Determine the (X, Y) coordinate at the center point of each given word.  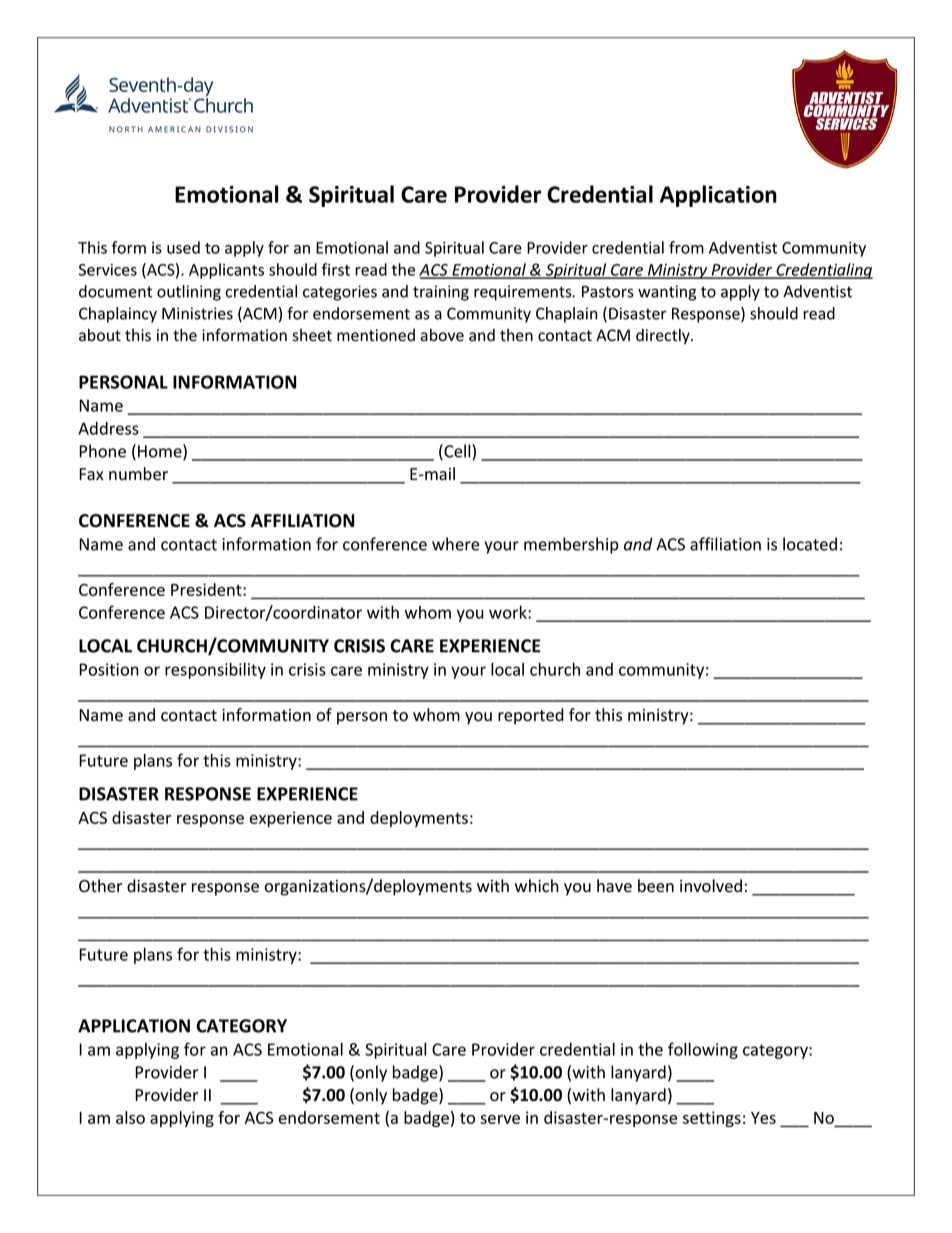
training (441, 293)
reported (531, 716)
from (686, 247)
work (509, 612)
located (810, 544)
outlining (189, 293)
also (130, 1117)
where (455, 544)
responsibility (215, 670)
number (138, 474)
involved (711, 886)
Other (100, 886)
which (537, 885)
